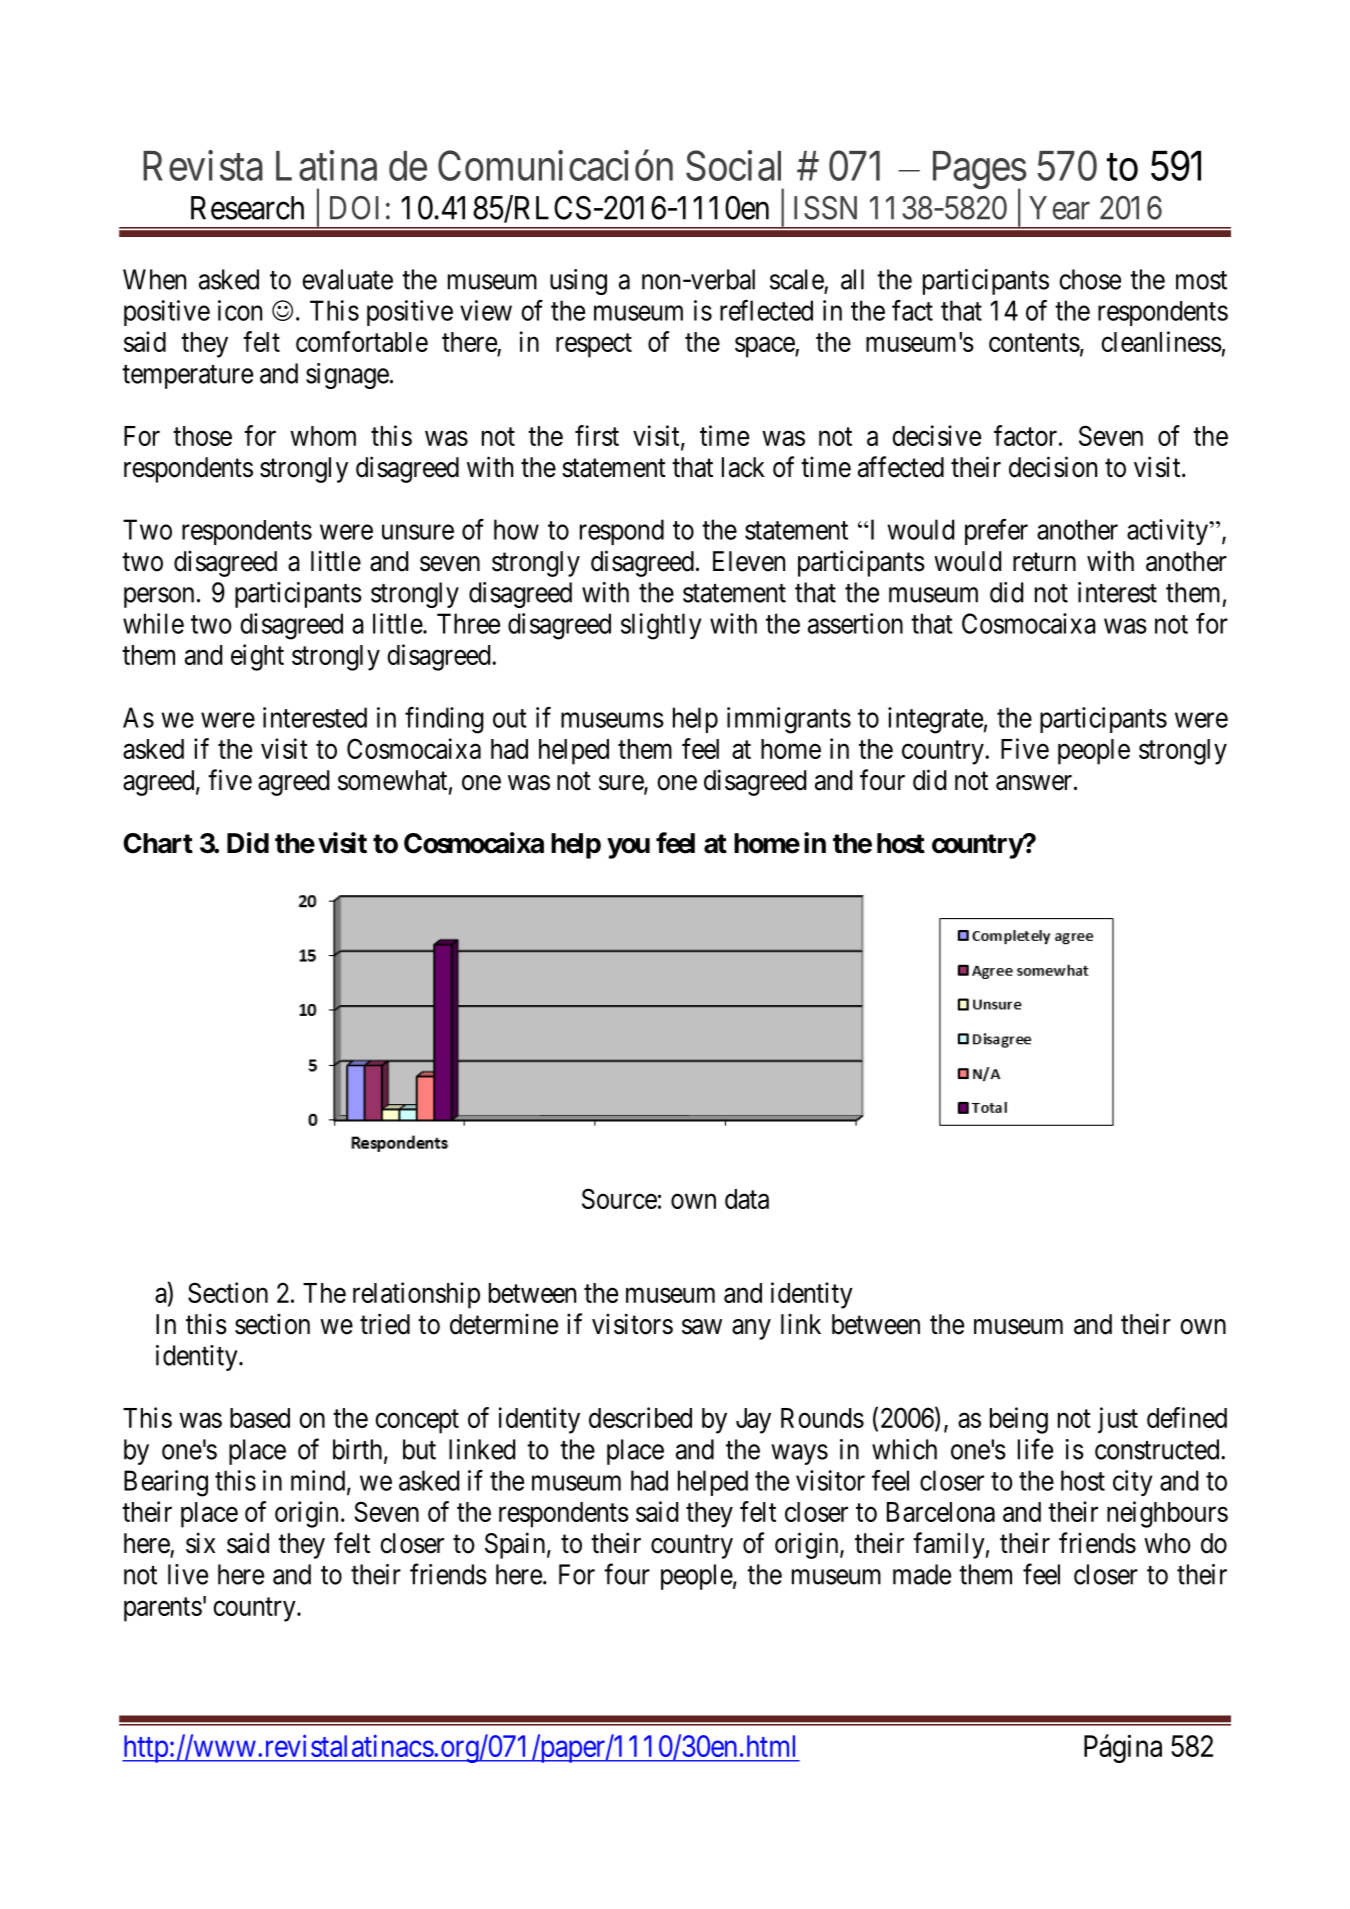 This screenshot has width=1350, height=1909. Describe the element at coordinates (747, 1199) in the screenshot. I see `data` at that location.
